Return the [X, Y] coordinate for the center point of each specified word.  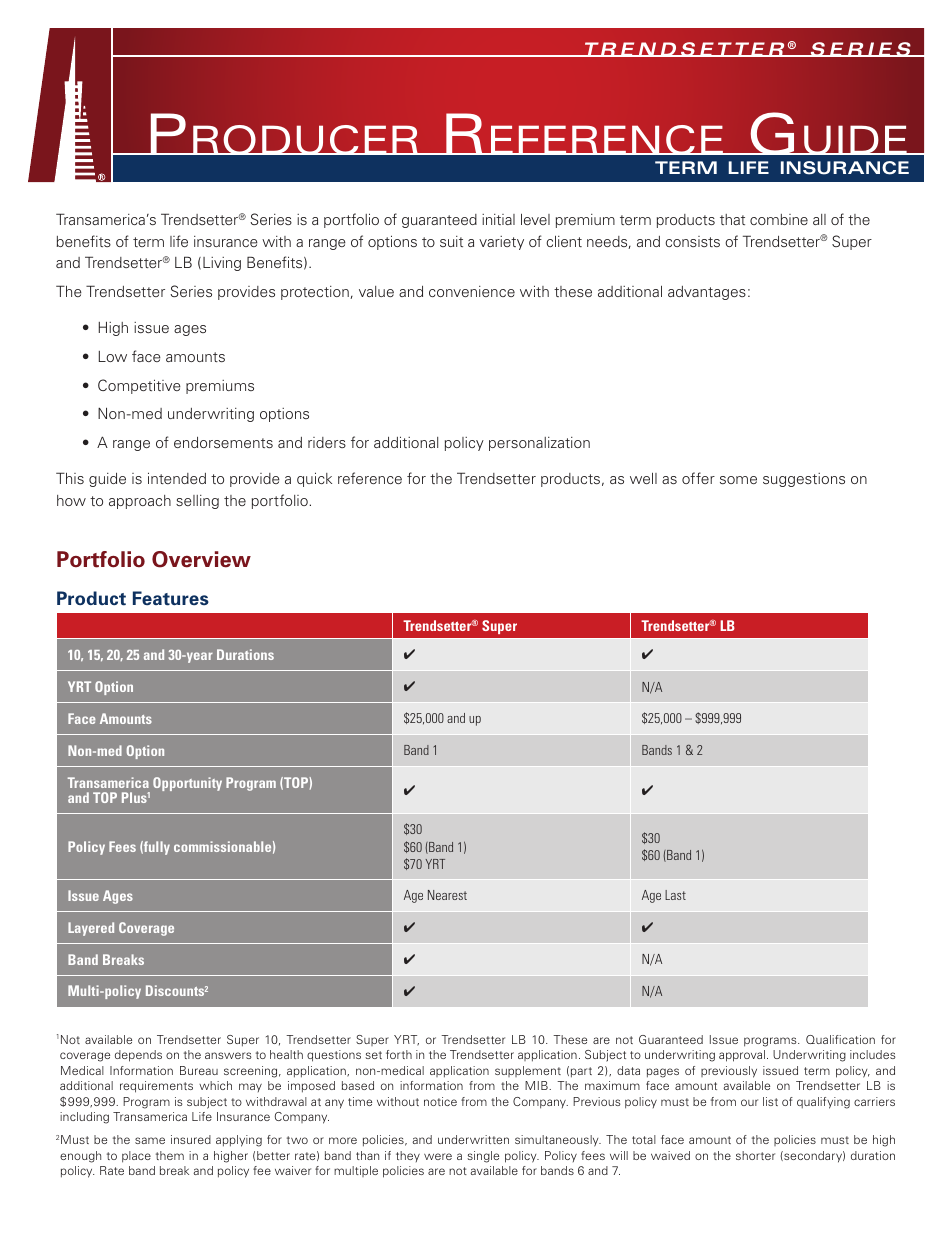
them [170, 1155]
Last [675, 895]
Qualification [840, 1039]
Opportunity [187, 784]
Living [222, 264]
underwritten [473, 1139]
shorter [755, 1155]
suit [451, 241]
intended [177, 478]
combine [779, 219]
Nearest [447, 895]
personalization [539, 444]
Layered [91, 929]
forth [399, 1054]
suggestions [804, 480]
